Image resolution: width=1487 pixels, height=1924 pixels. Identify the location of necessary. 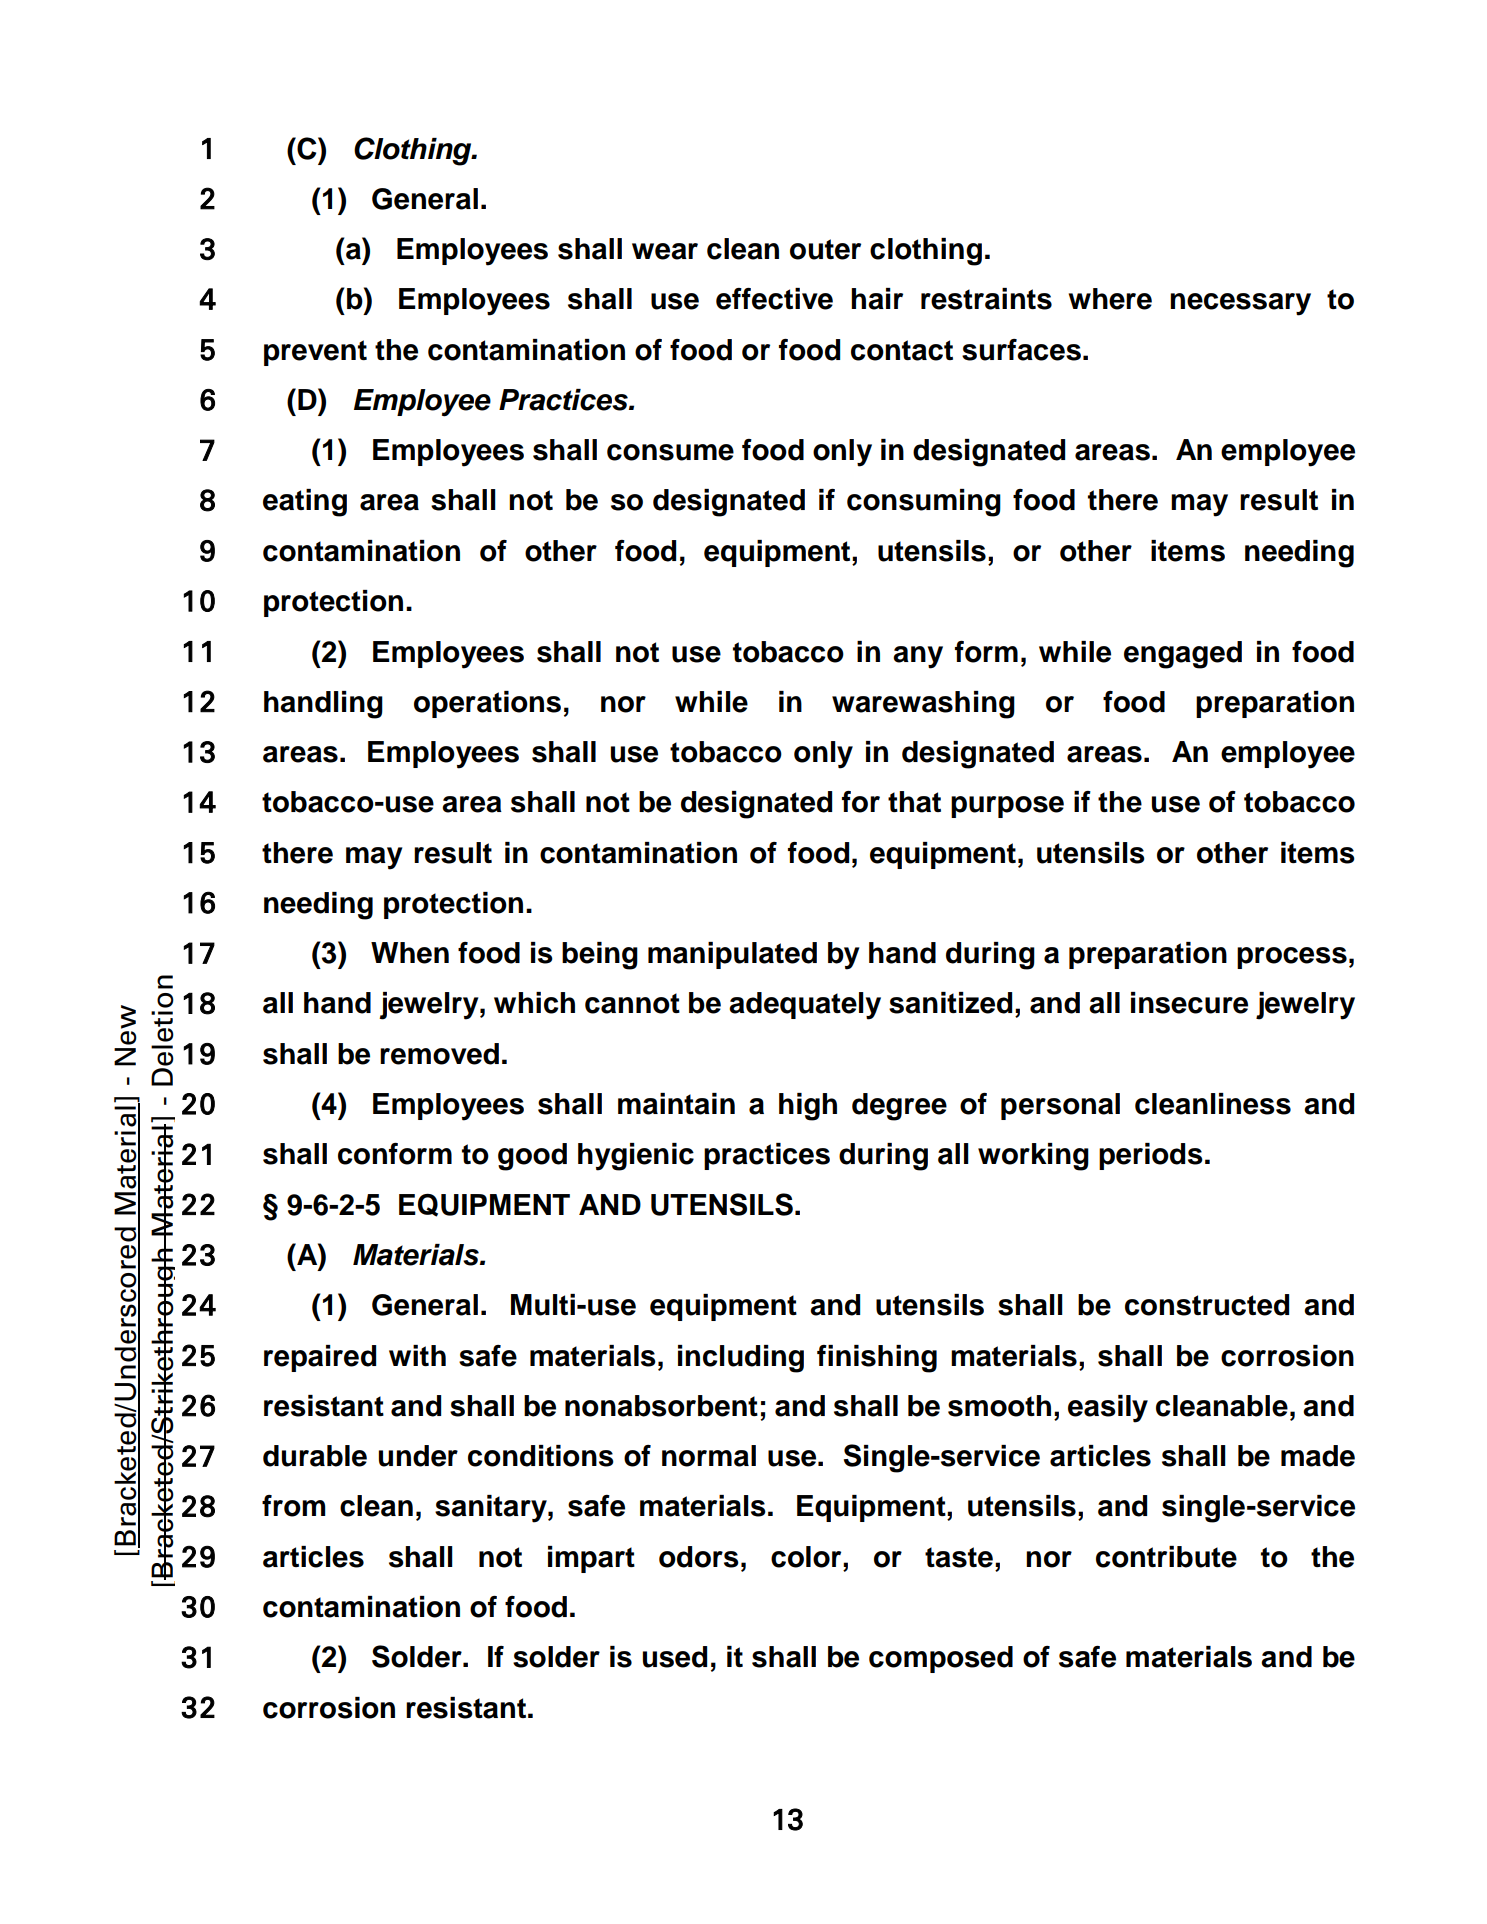
(1240, 304).
